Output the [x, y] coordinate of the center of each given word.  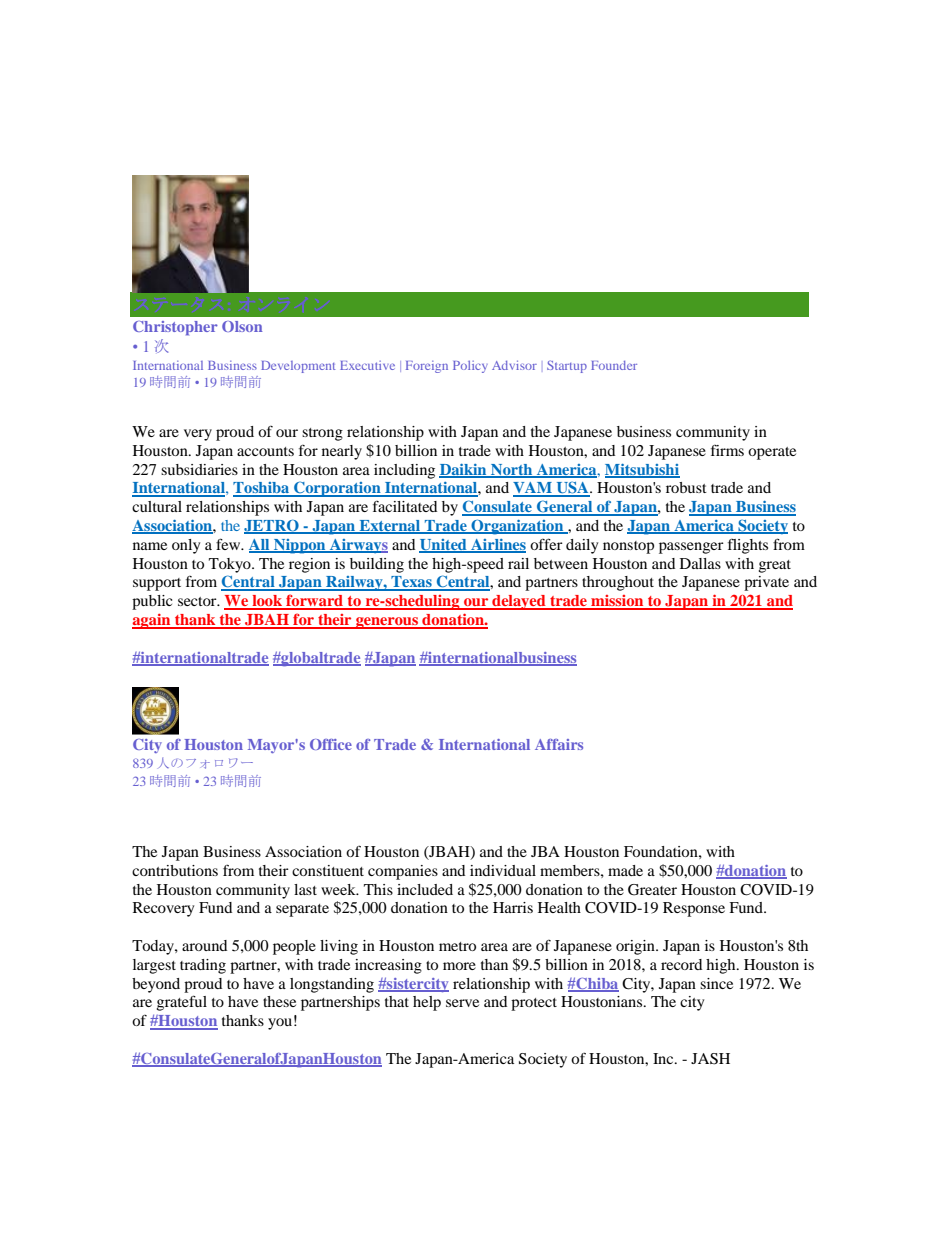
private [766, 583]
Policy [470, 367]
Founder [614, 365]
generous [387, 623]
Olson [242, 326]
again [152, 621]
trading [203, 966]
